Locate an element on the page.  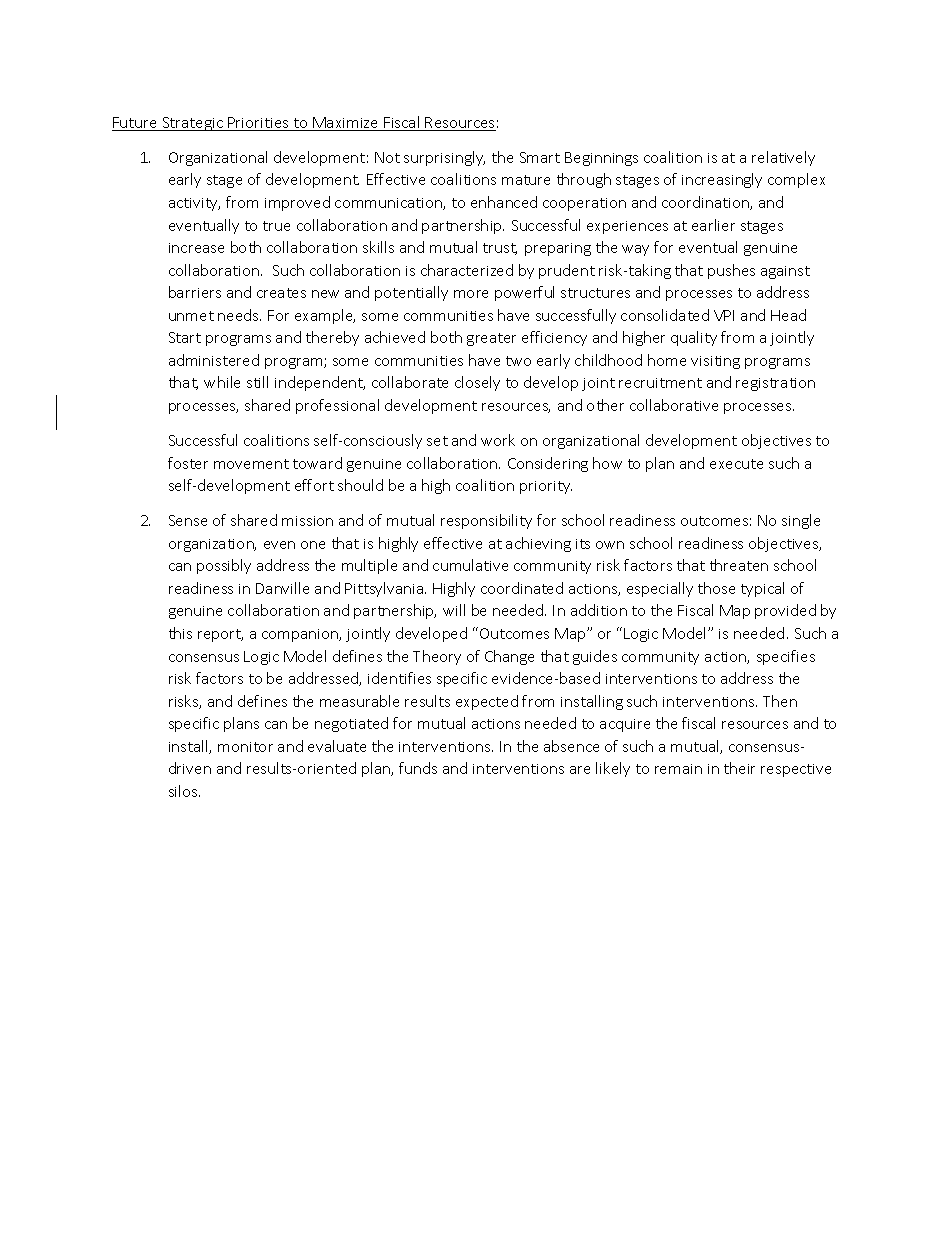
execute is located at coordinates (736, 464).
